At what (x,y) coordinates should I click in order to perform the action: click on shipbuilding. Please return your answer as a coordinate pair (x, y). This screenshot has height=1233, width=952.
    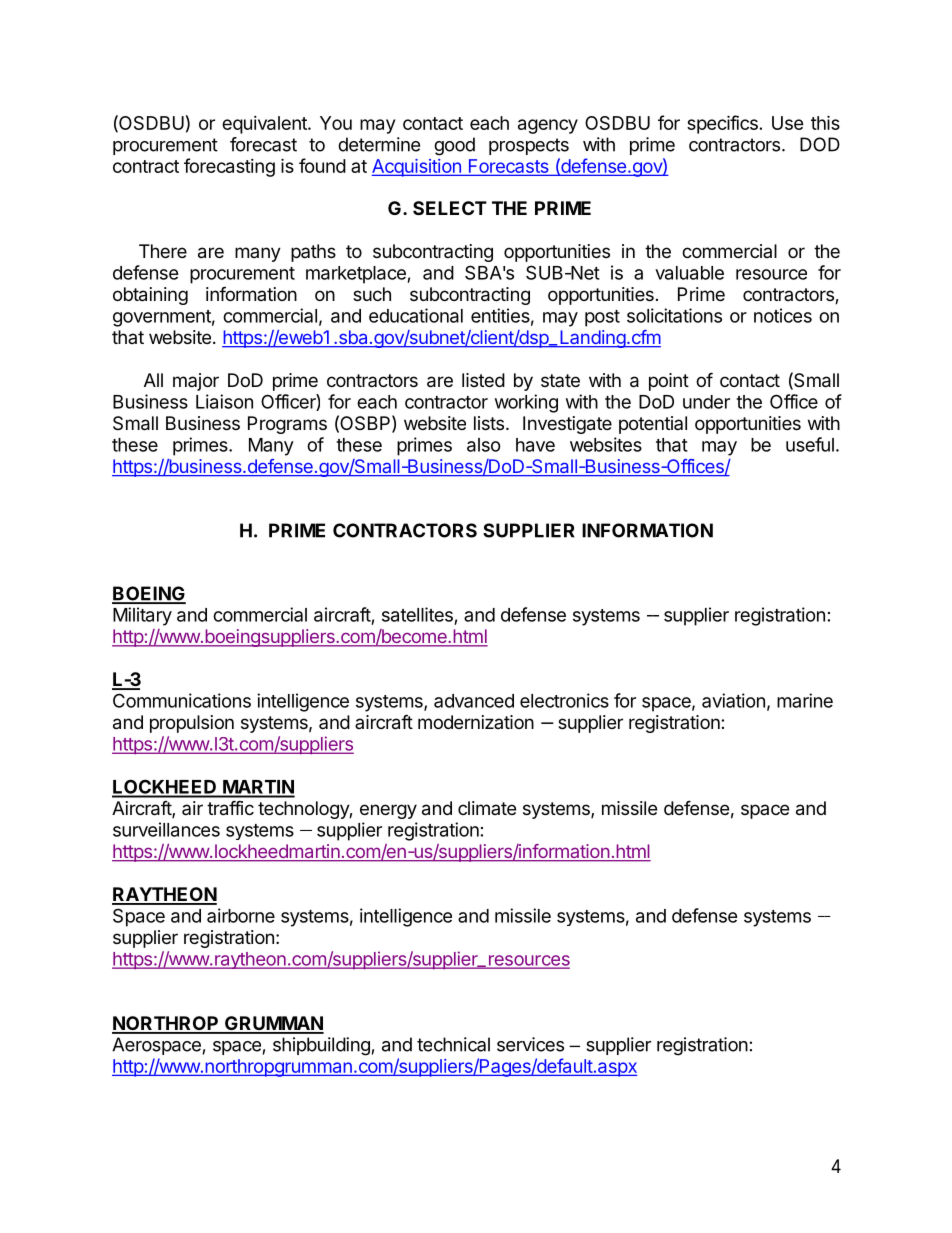
    Looking at the image, I should click on (321, 1046).
